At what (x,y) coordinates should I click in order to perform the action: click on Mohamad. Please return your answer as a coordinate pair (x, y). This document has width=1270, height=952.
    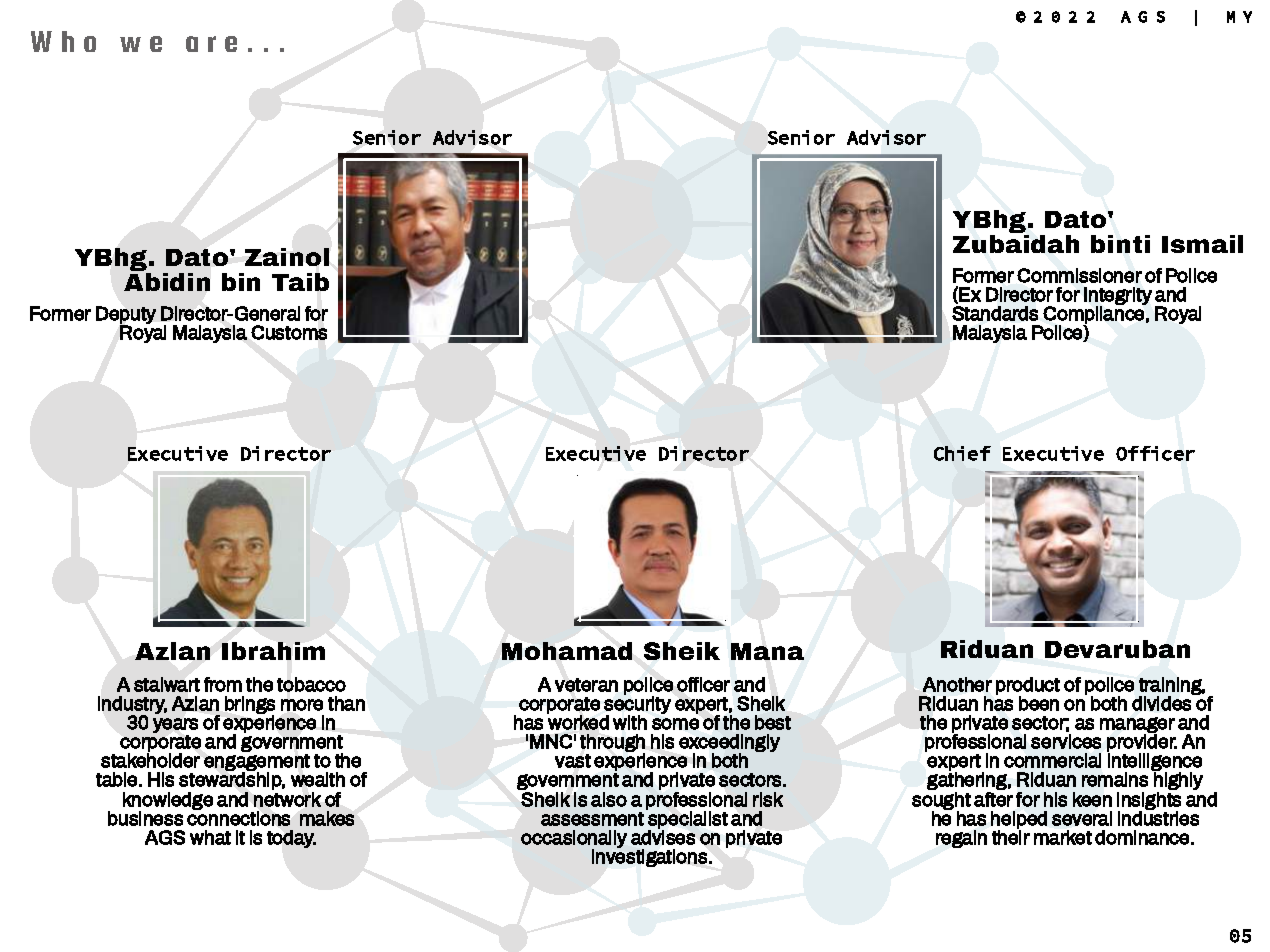
    Looking at the image, I should click on (567, 651).
